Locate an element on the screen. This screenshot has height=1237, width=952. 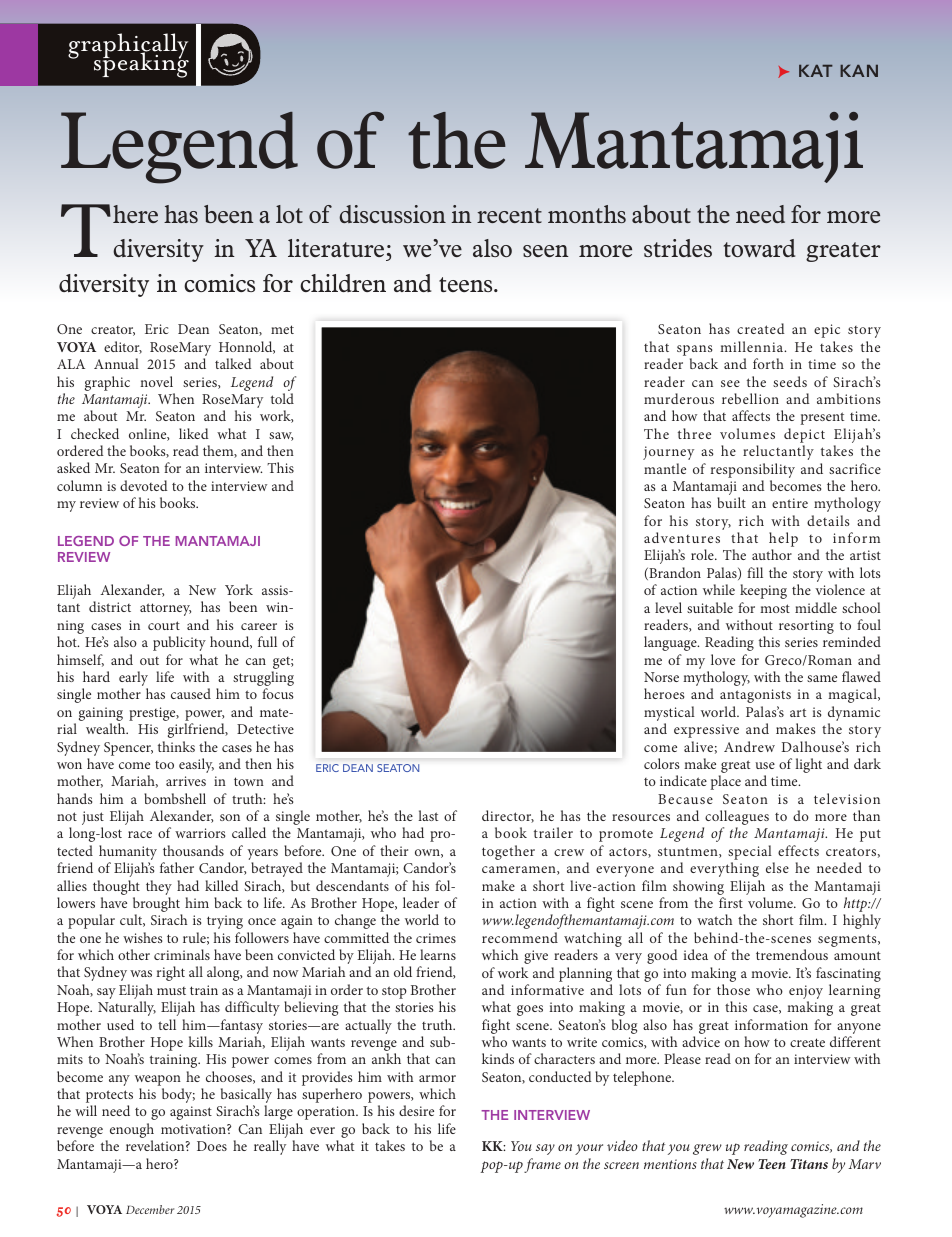
kat is located at coordinates (816, 71).
